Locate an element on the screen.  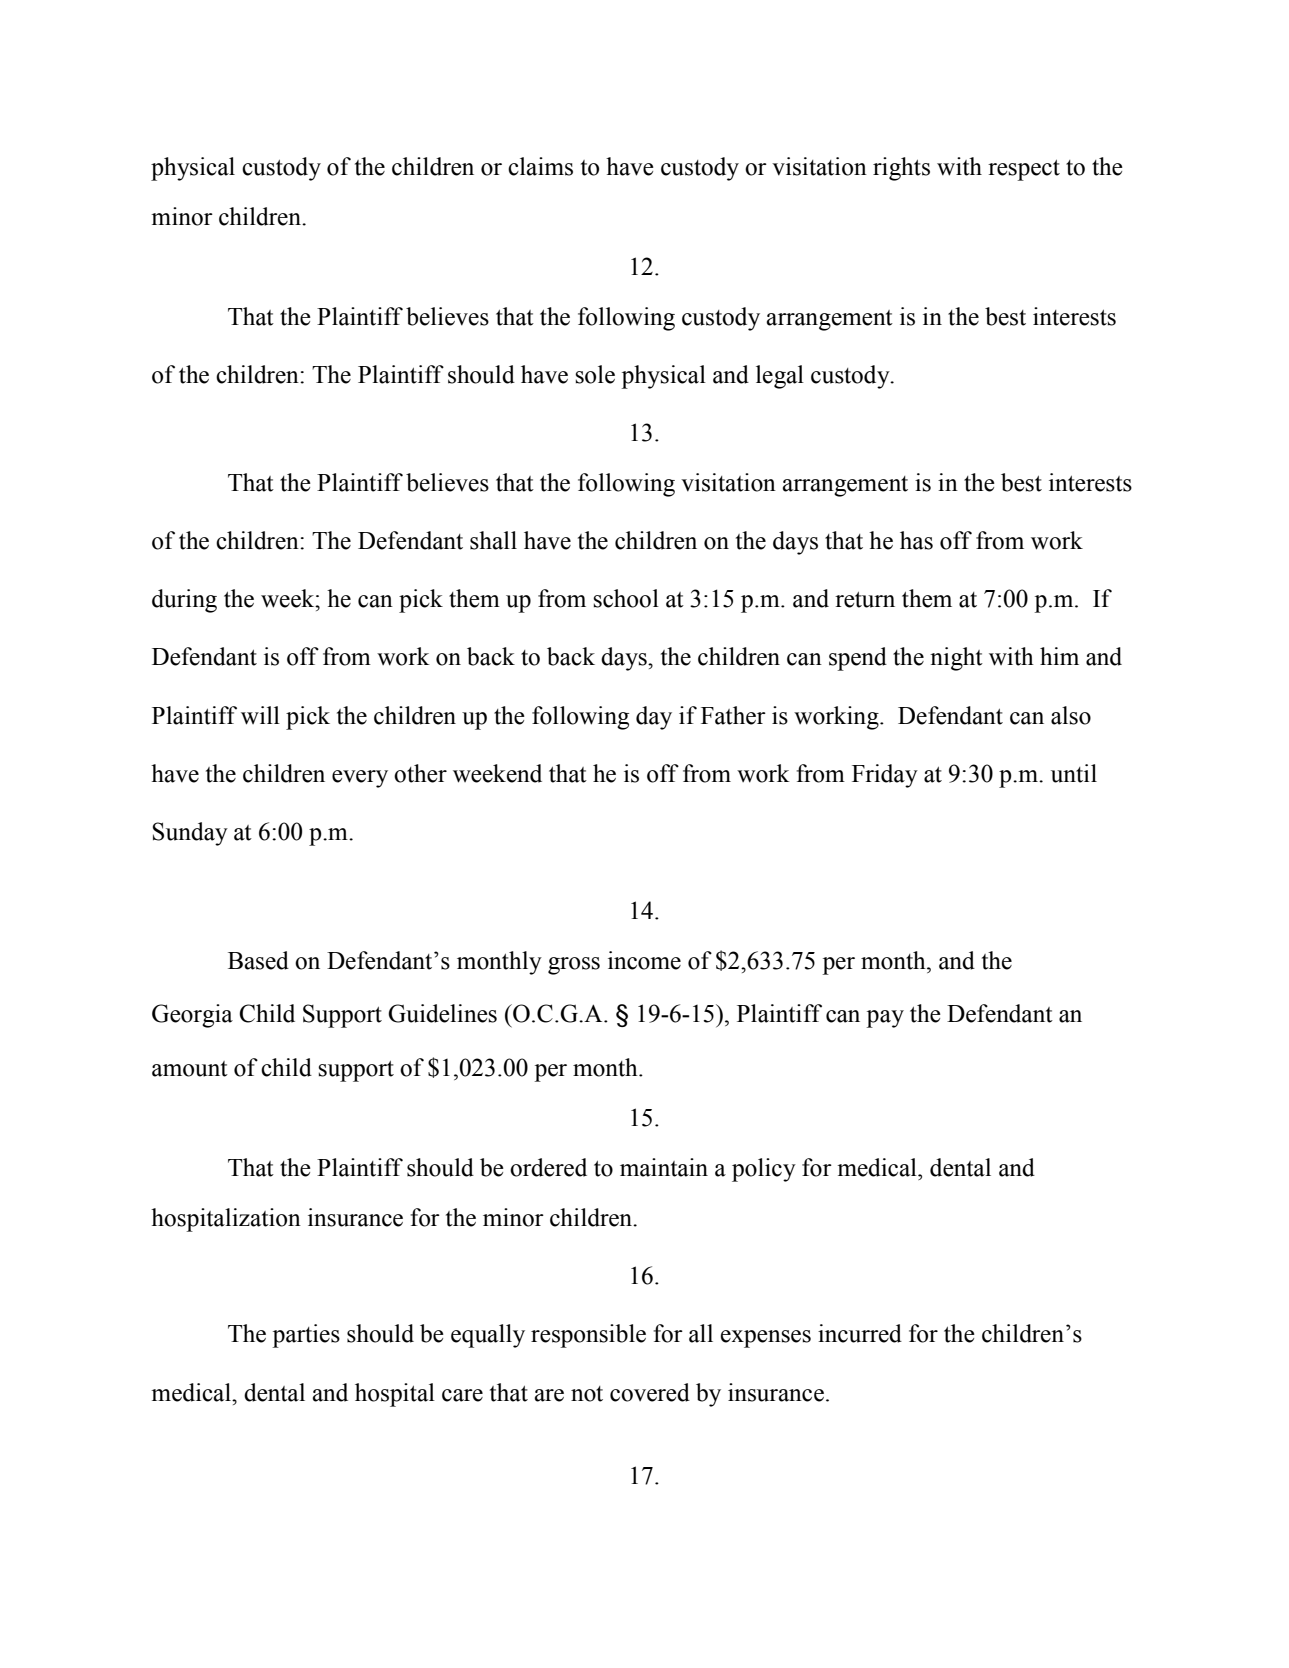
has is located at coordinates (916, 540).
